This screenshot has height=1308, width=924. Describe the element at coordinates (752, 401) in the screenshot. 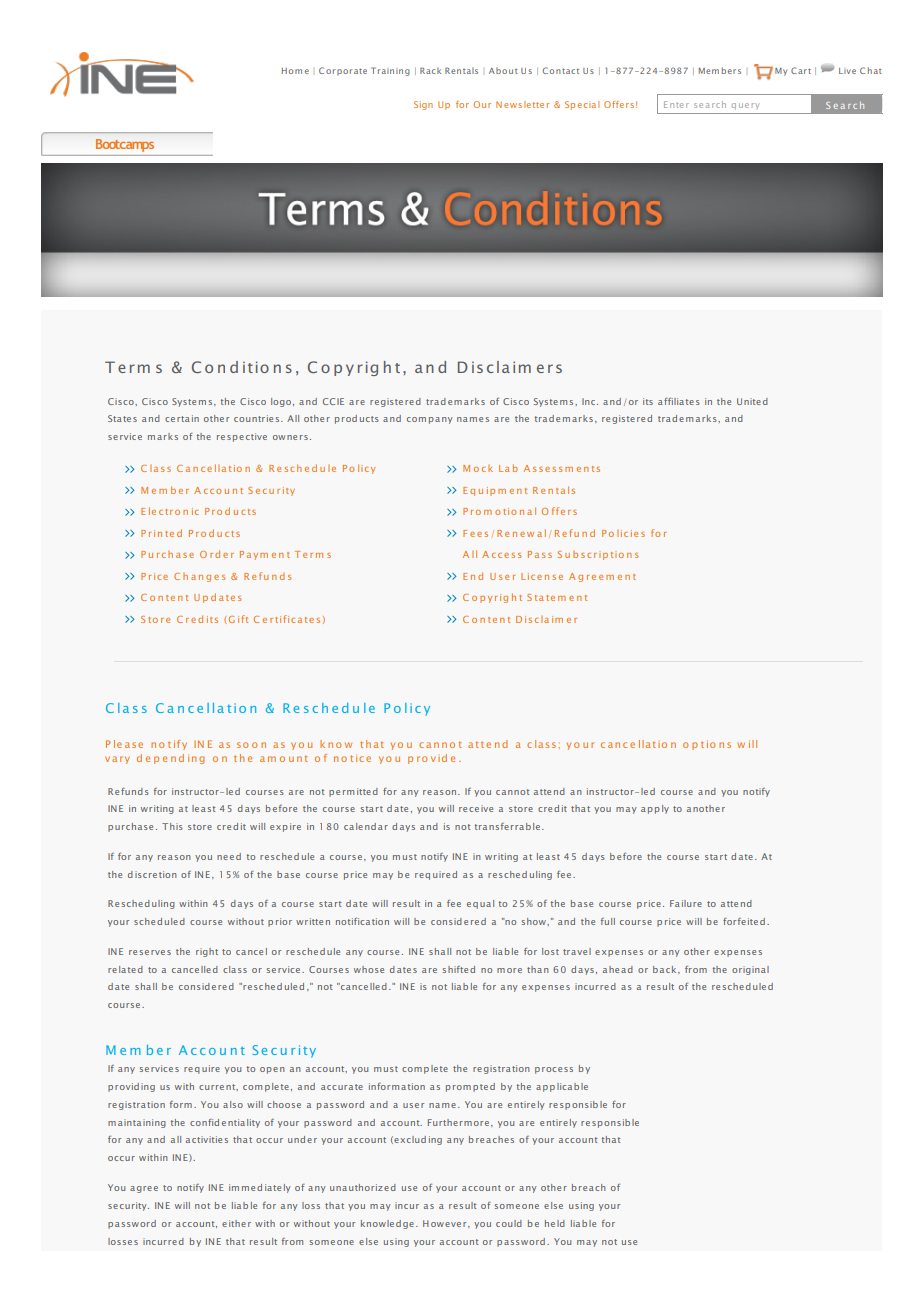

I see `United` at that location.
